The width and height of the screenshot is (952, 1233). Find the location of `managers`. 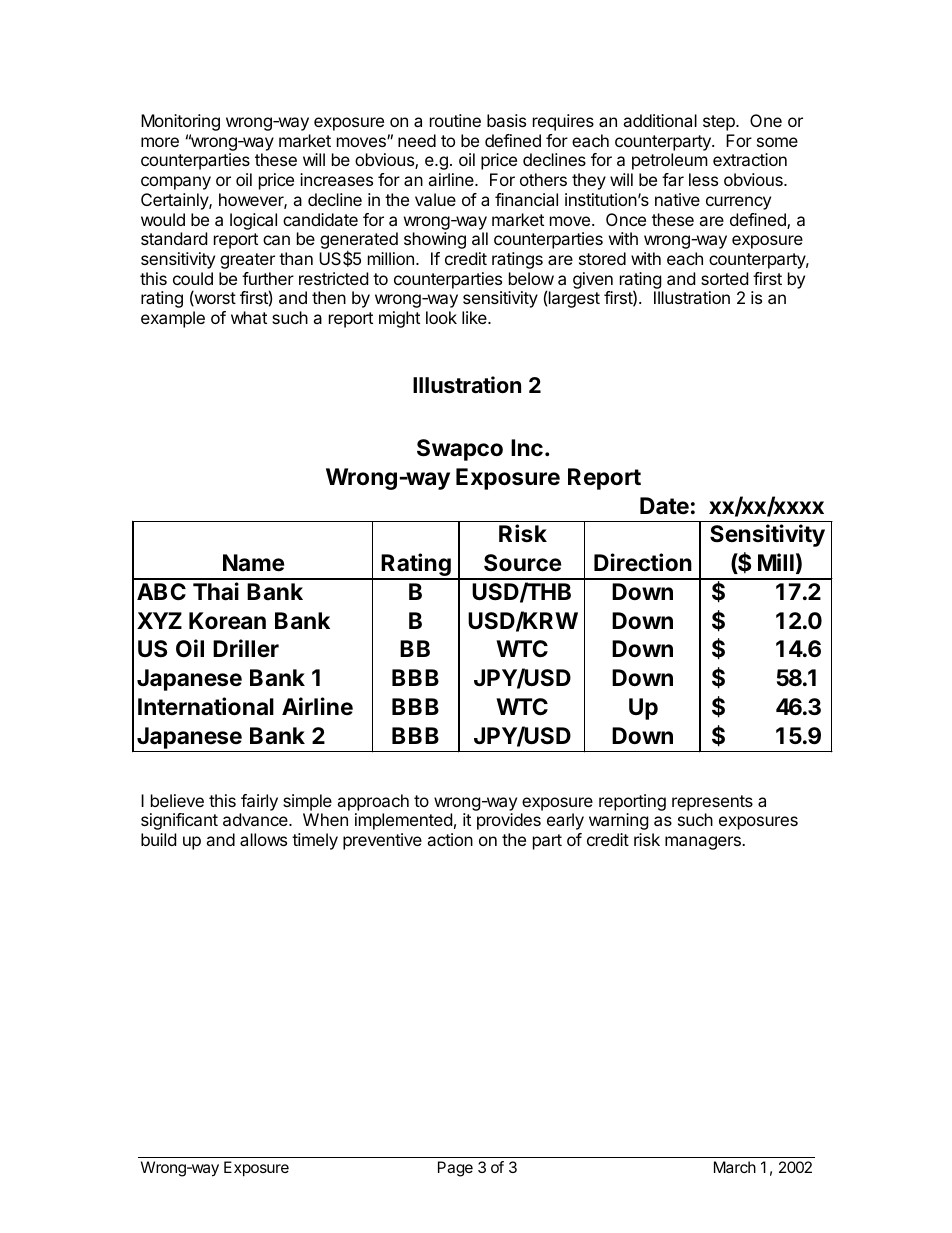

managers is located at coordinates (704, 843).
